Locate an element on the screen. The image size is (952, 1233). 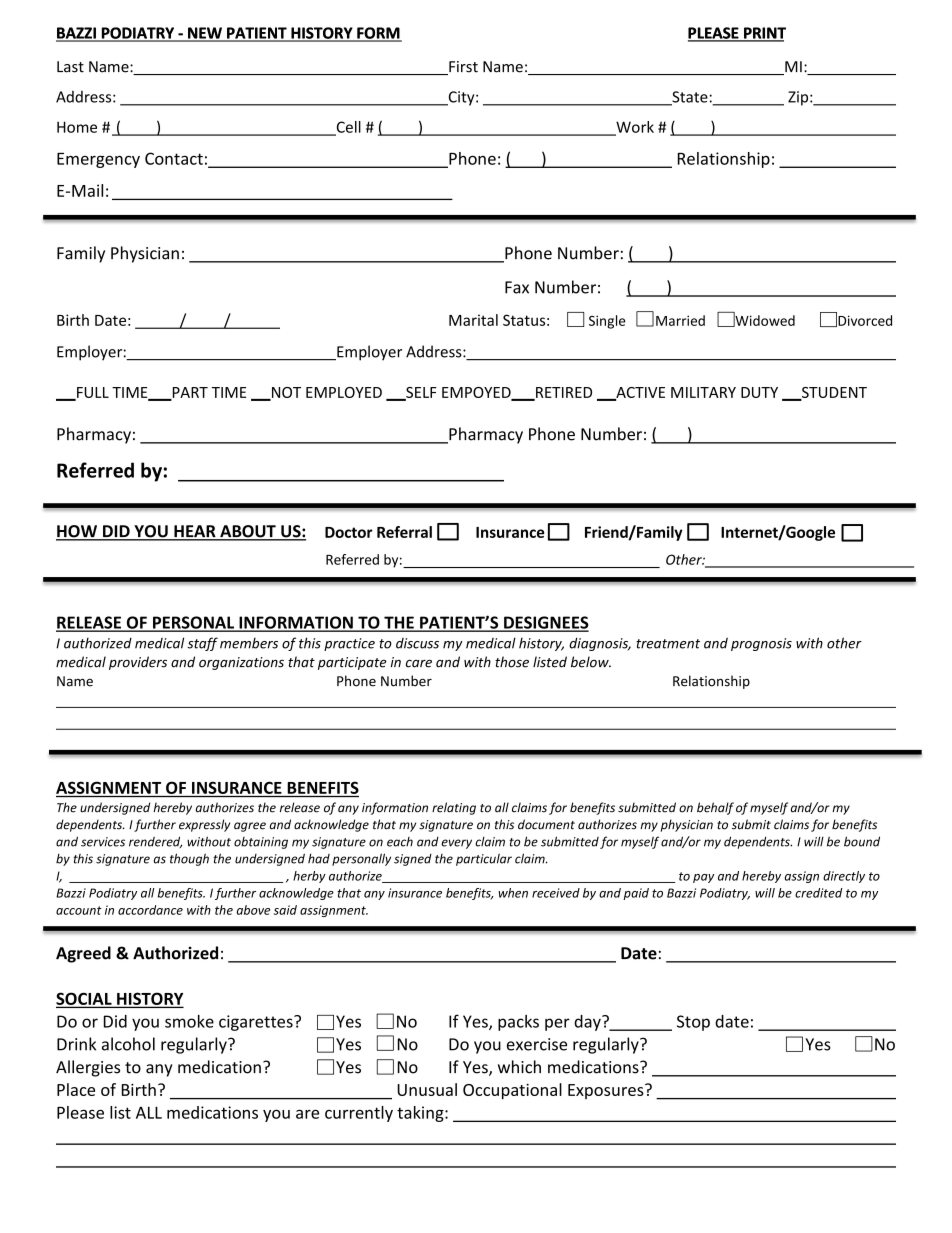
First is located at coordinates (462, 68).
